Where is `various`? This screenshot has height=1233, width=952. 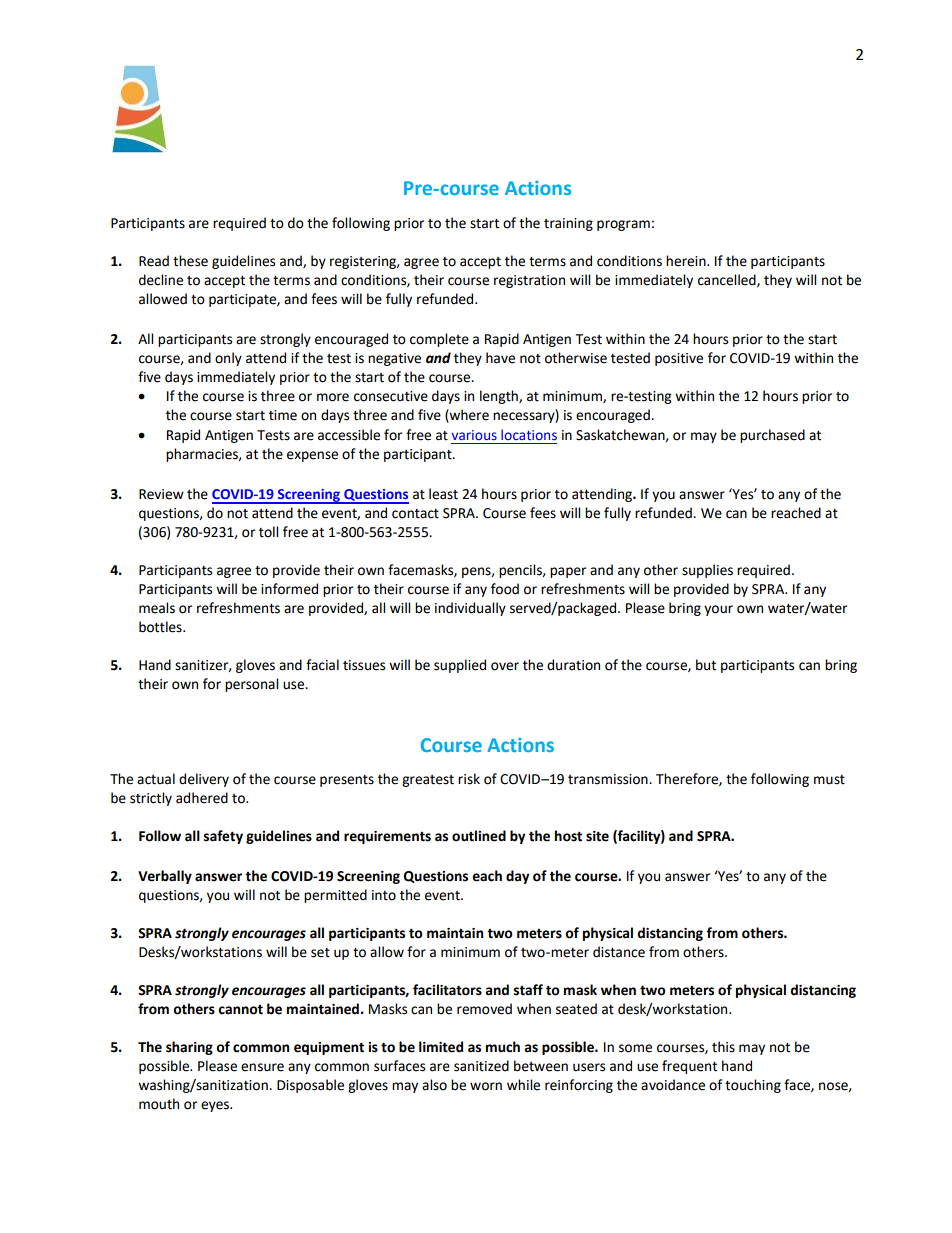
various is located at coordinates (474, 435).
